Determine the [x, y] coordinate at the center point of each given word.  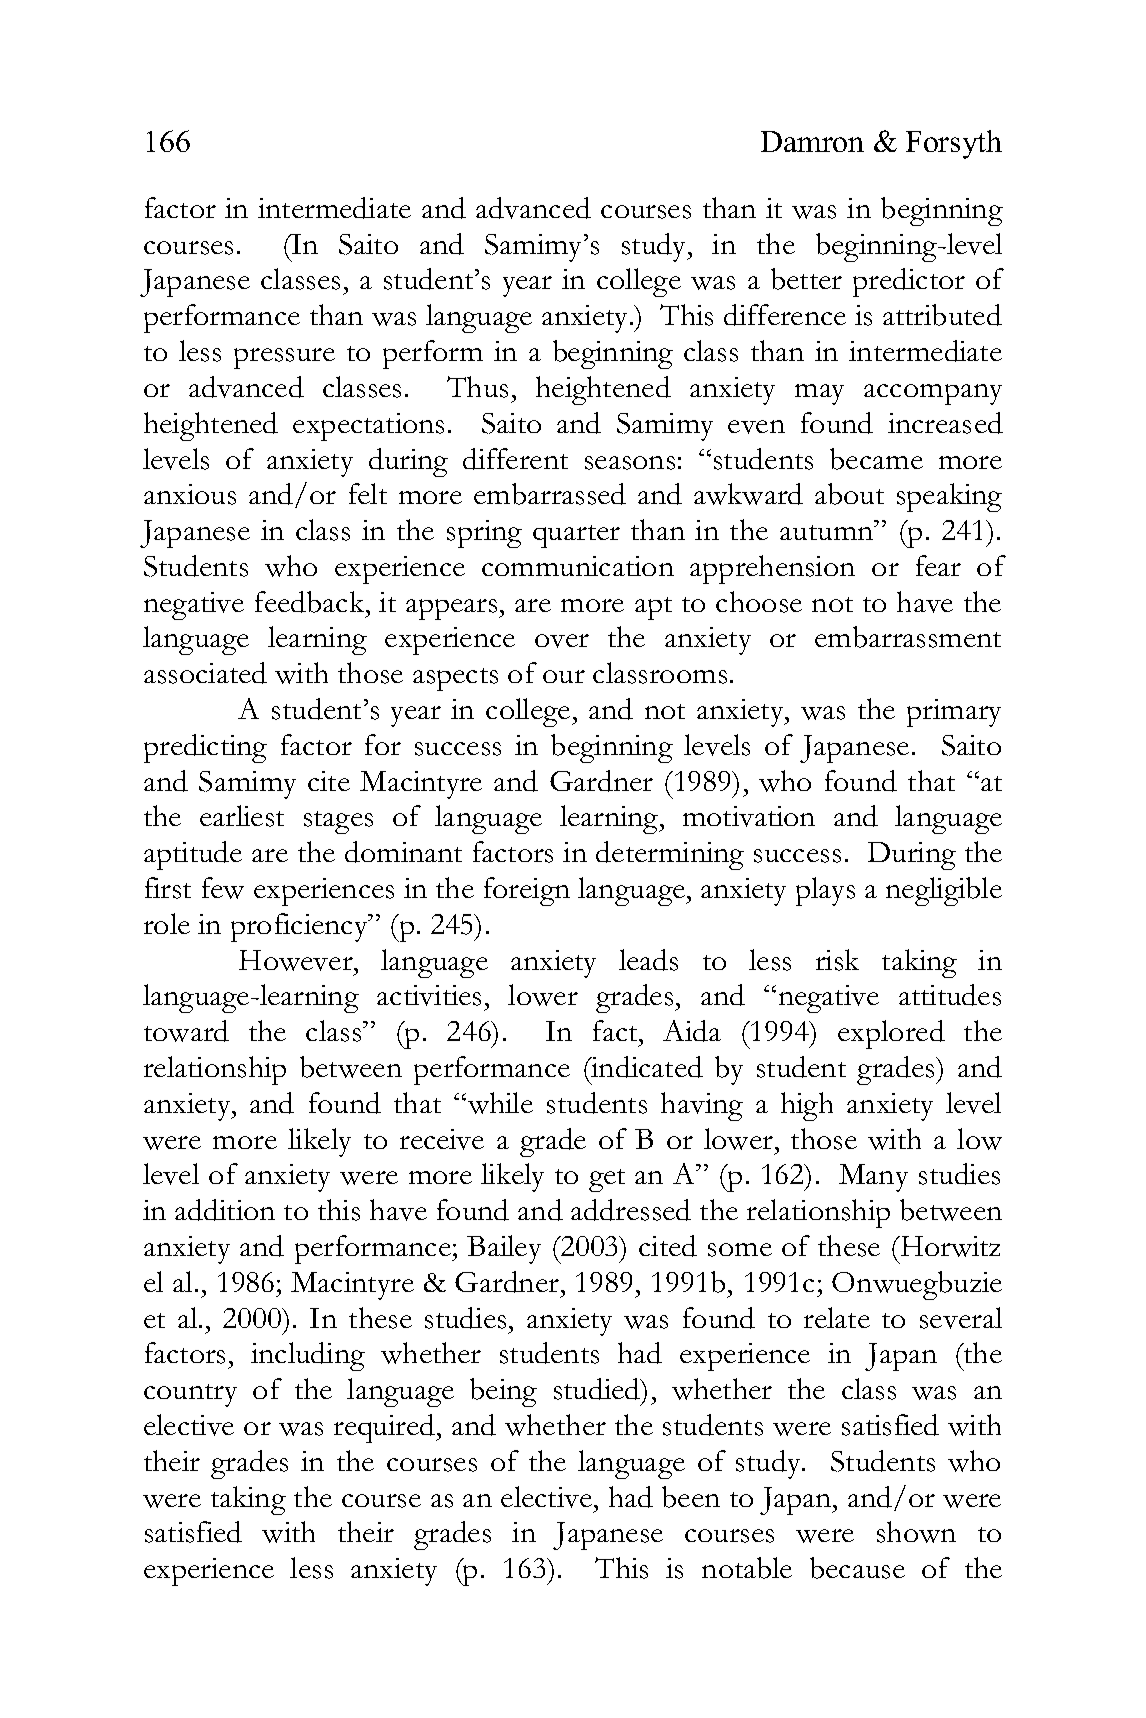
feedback [311, 602]
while [499, 1103]
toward [186, 1031]
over [562, 641]
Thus [477, 387]
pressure [284, 358]
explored [891, 1034]
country [190, 1395]
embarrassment [908, 637]
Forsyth [954, 144]
